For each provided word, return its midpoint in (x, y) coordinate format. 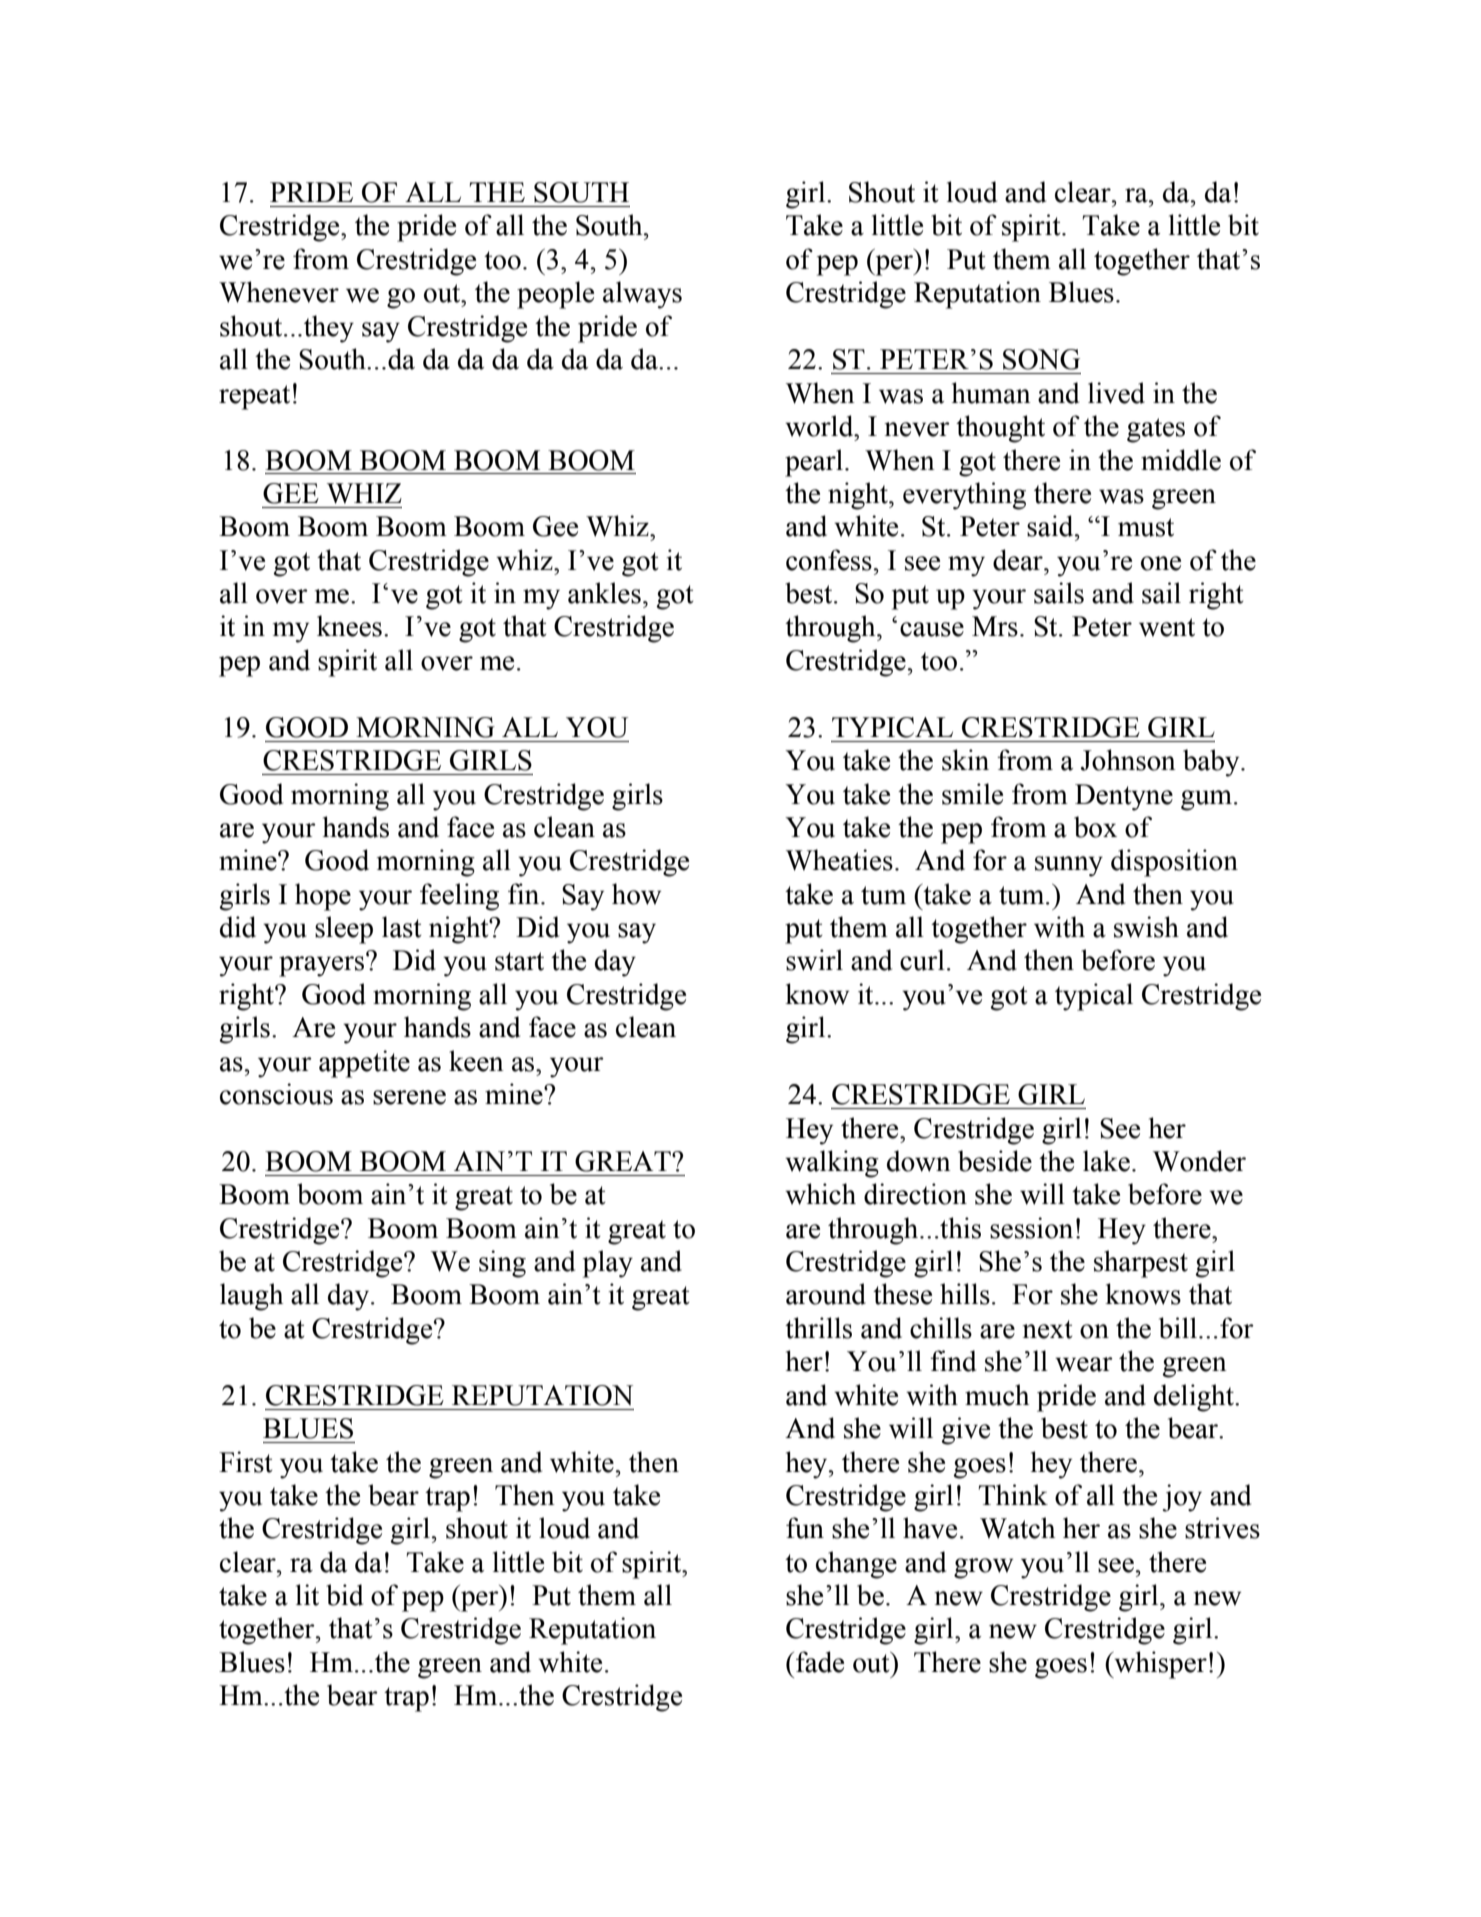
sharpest (1141, 1264)
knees (349, 626)
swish (1146, 927)
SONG (1041, 359)
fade (820, 1662)
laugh (251, 1297)
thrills (818, 1328)
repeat (254, 397)
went (1167, 627)
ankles (604, 593)
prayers (323, 965)
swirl (814, 960)
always (642, 295)
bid (344, 1595)
